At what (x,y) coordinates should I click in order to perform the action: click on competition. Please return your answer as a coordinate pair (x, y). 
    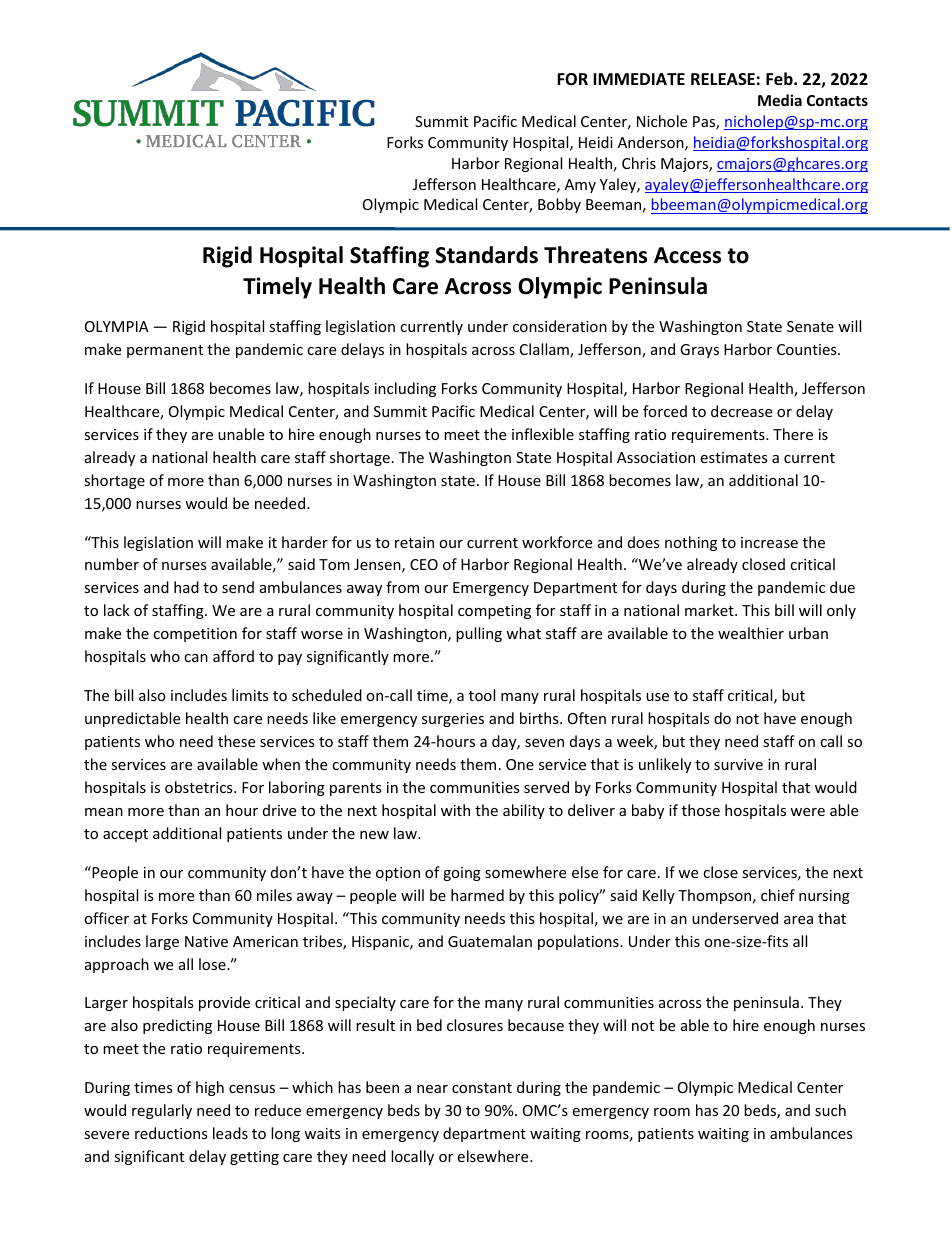
    Looking at the image, I should click on (195, 635).
